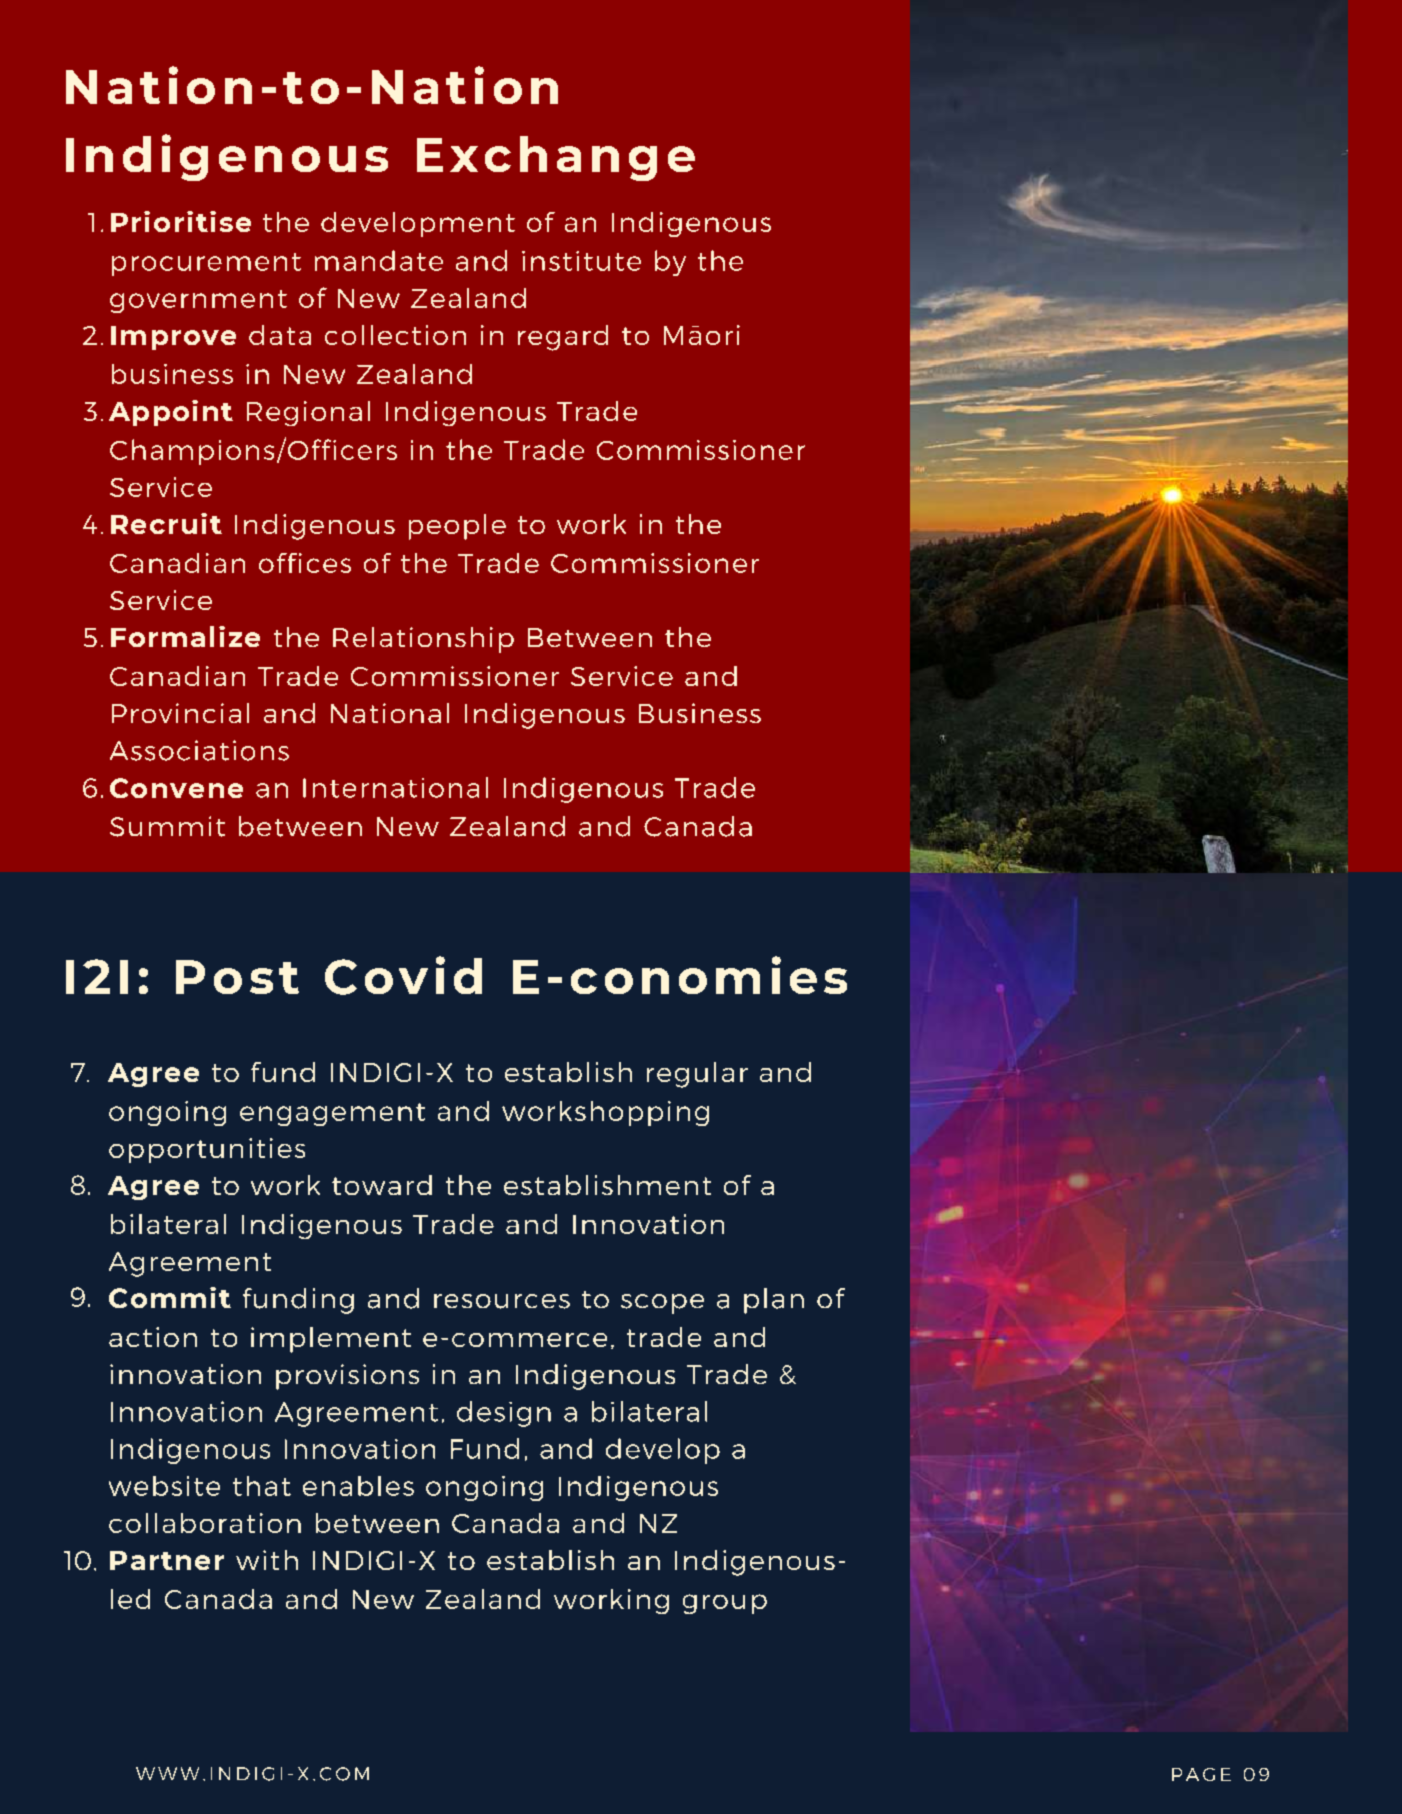  Describe the element at coordinates (502, 1301) in the screenshot. I see `resources` at that location.
